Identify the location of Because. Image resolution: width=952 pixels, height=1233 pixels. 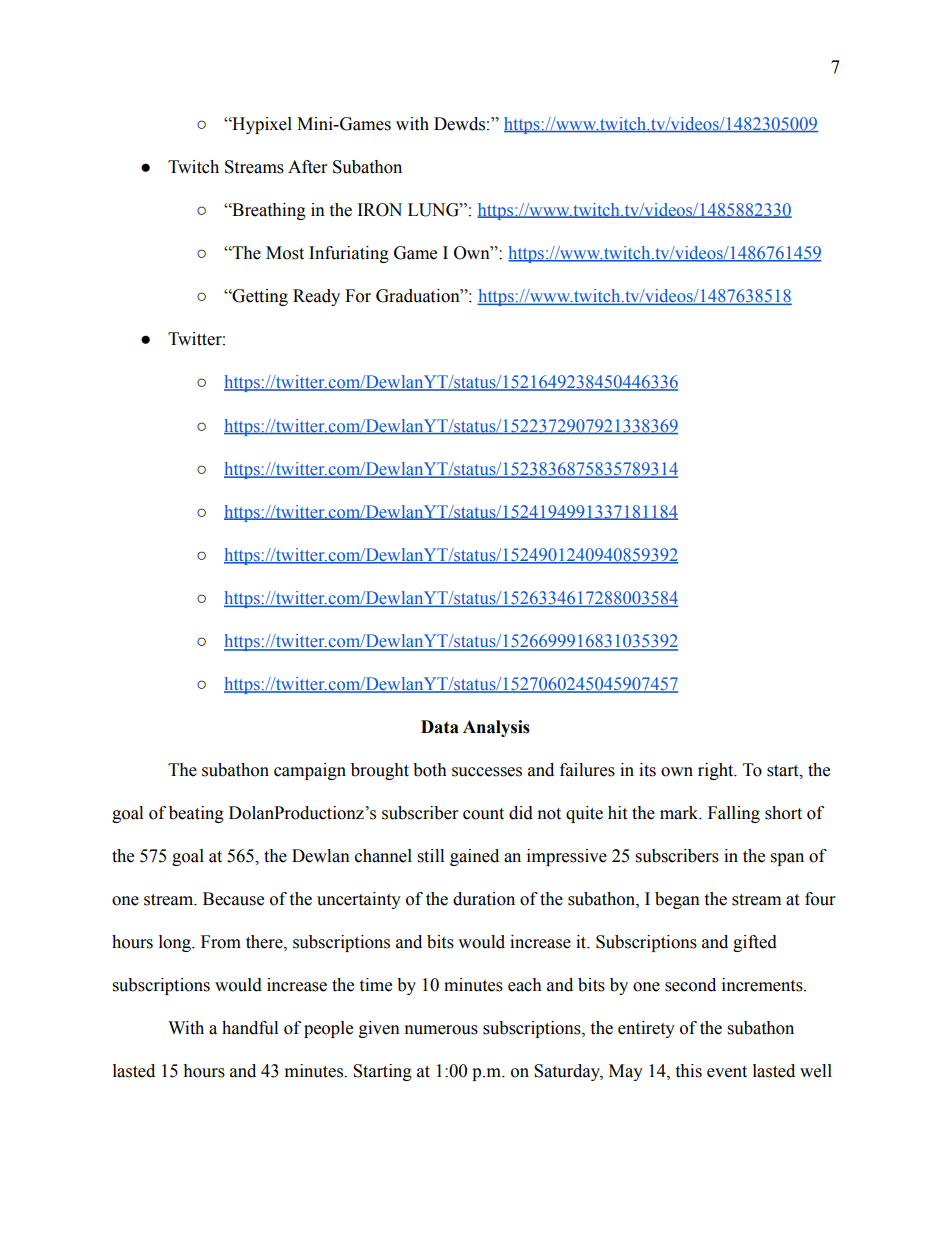
(233, 899).
